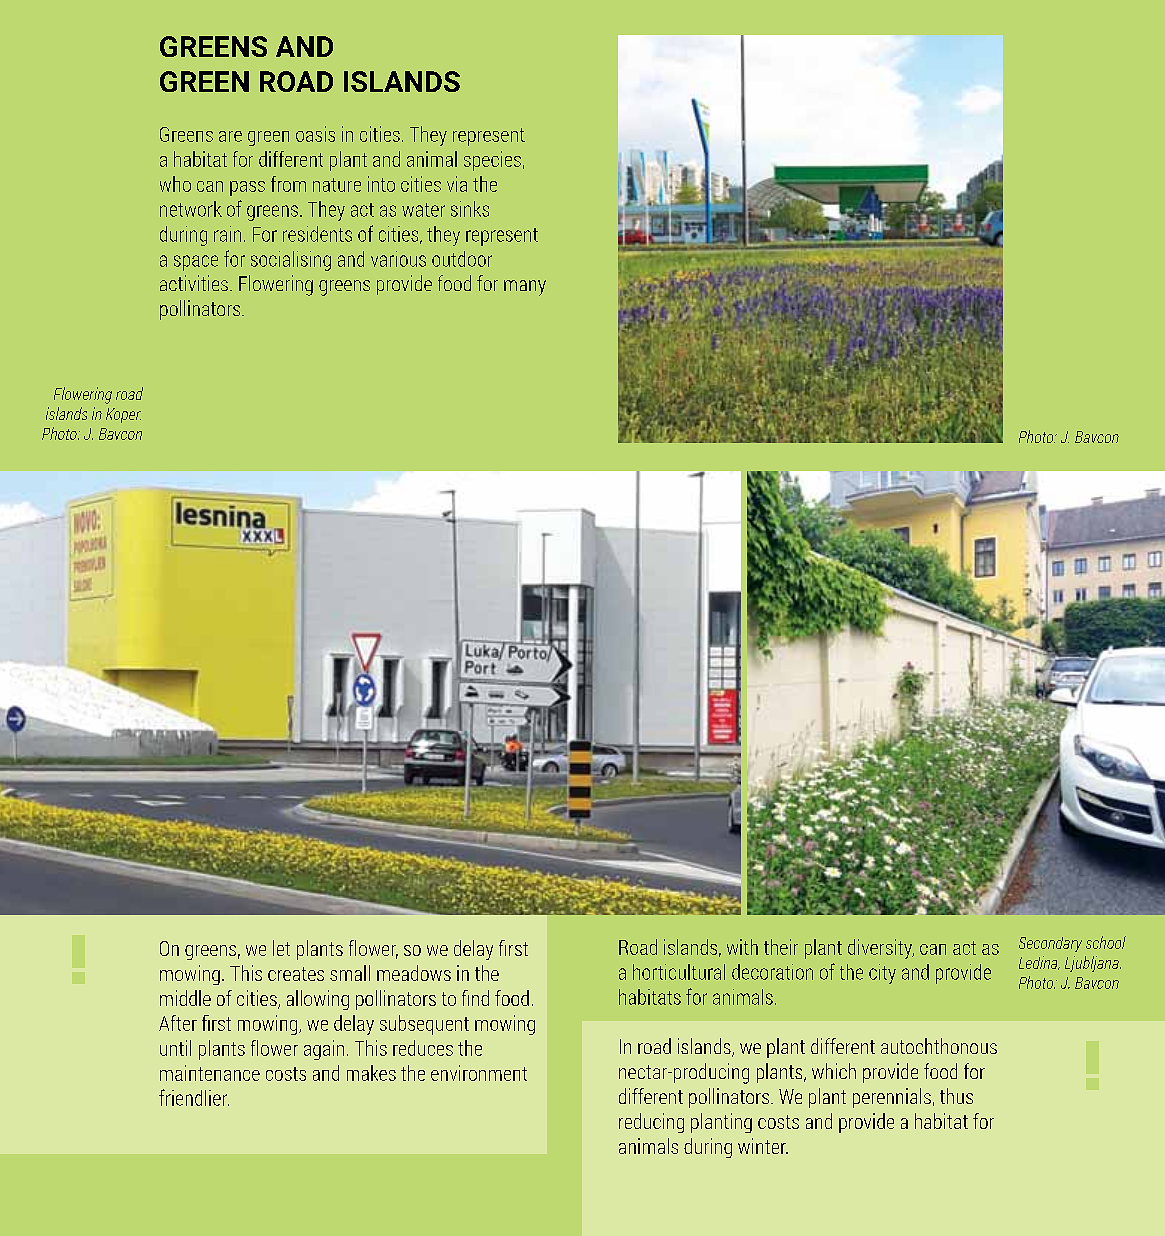  I want to click on species, so click(492, 161).
